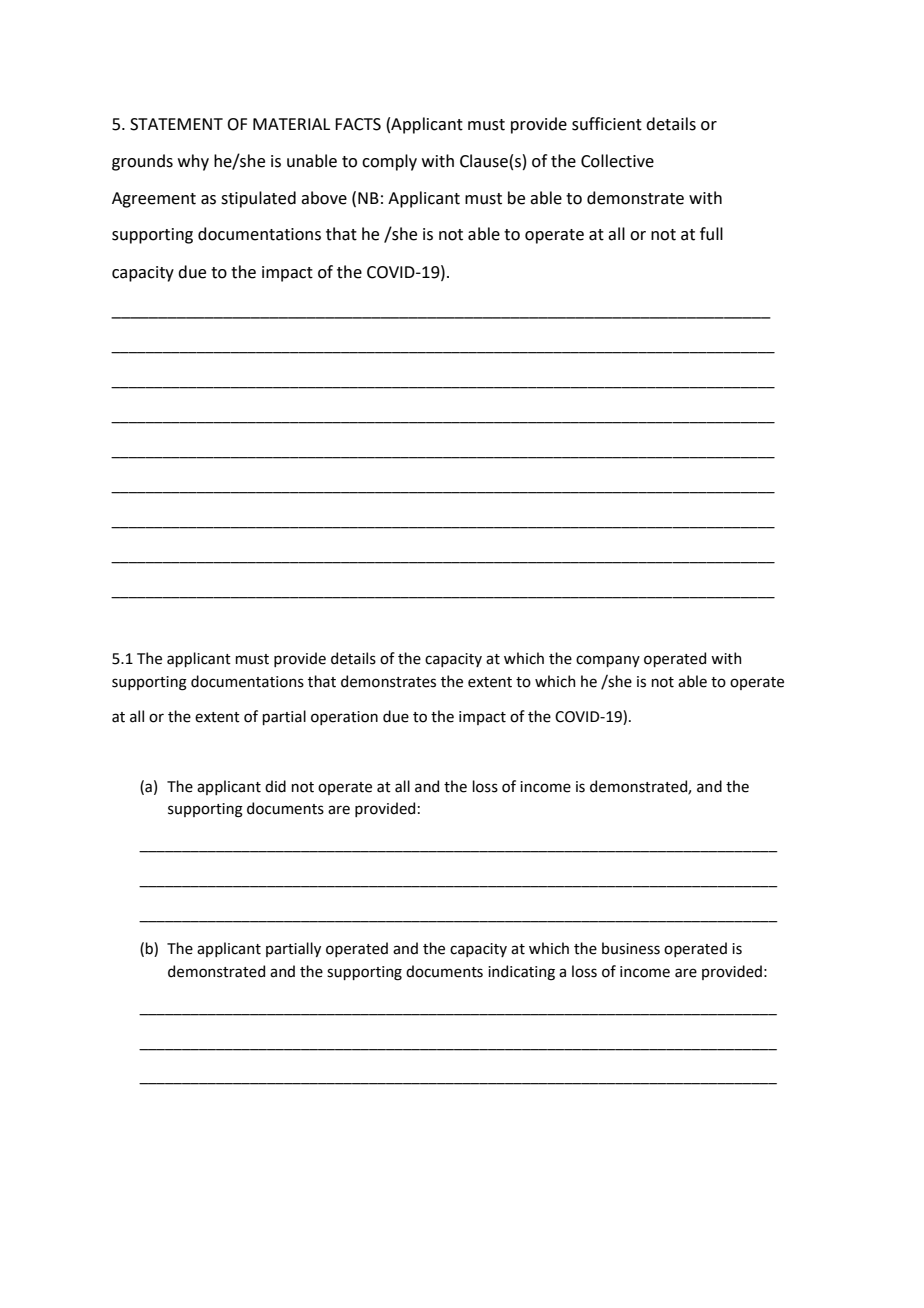 The image size is (924, 1308). I want to click on did, so click(275, 786).
